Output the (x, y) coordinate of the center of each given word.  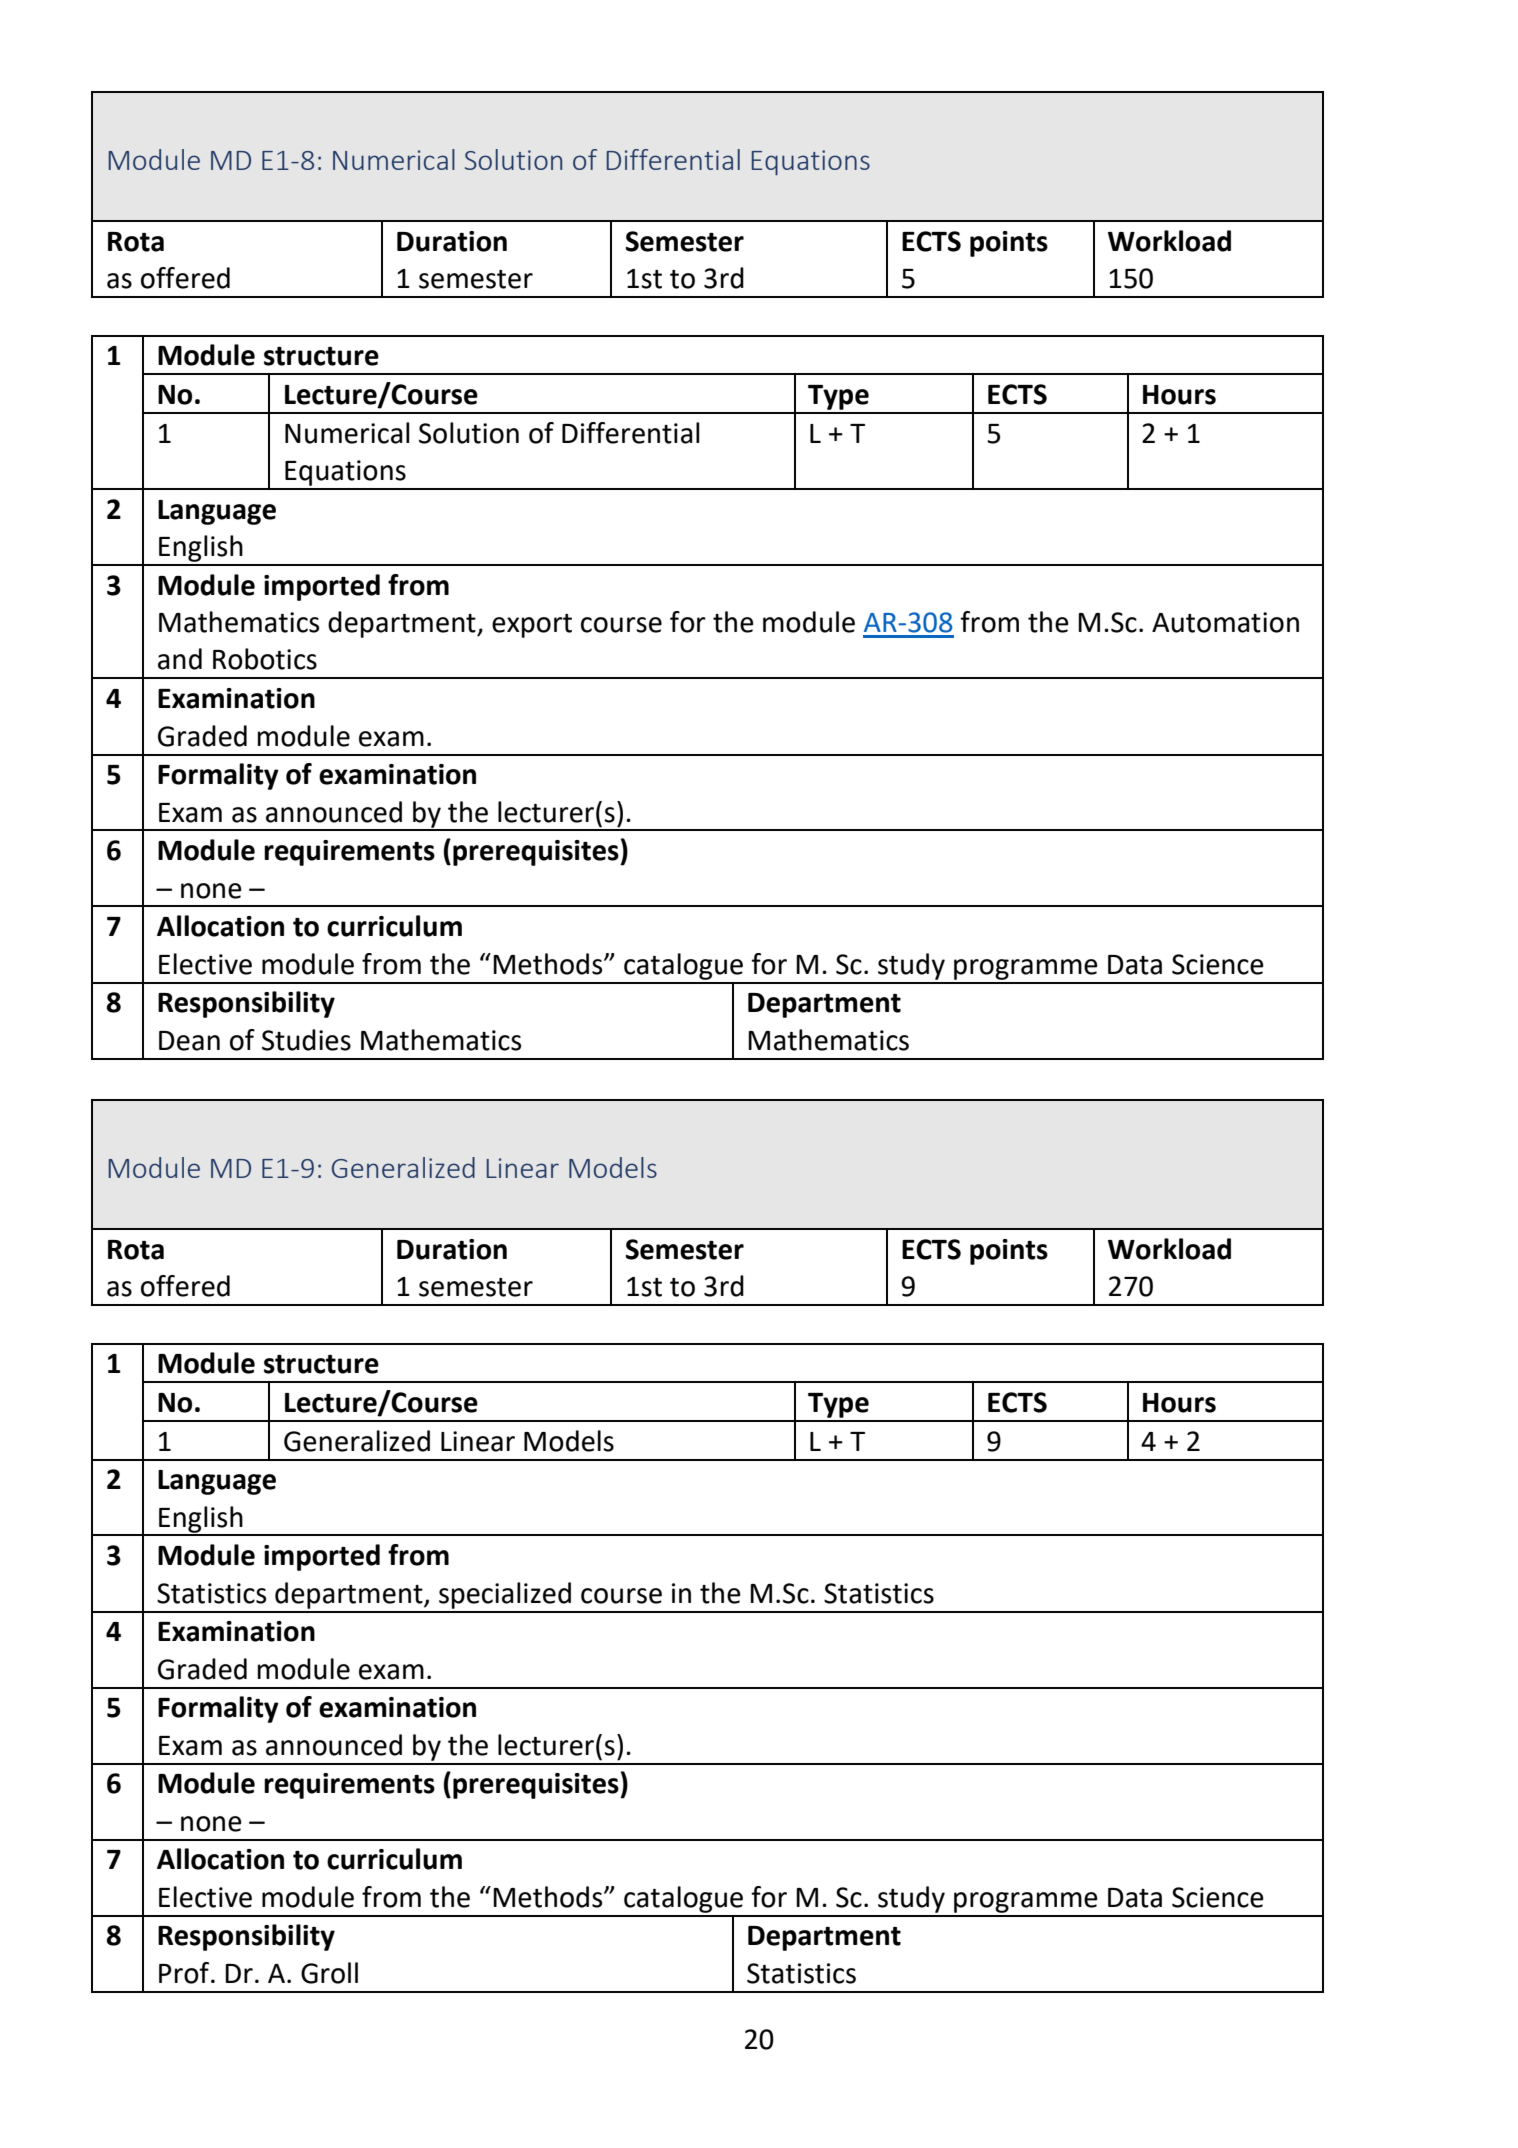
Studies (306, 1040)
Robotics (265, 659)
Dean (189, 1041)
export (532, 626)
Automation (1225, 622)
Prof (185, 1973)
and (180, 659)
